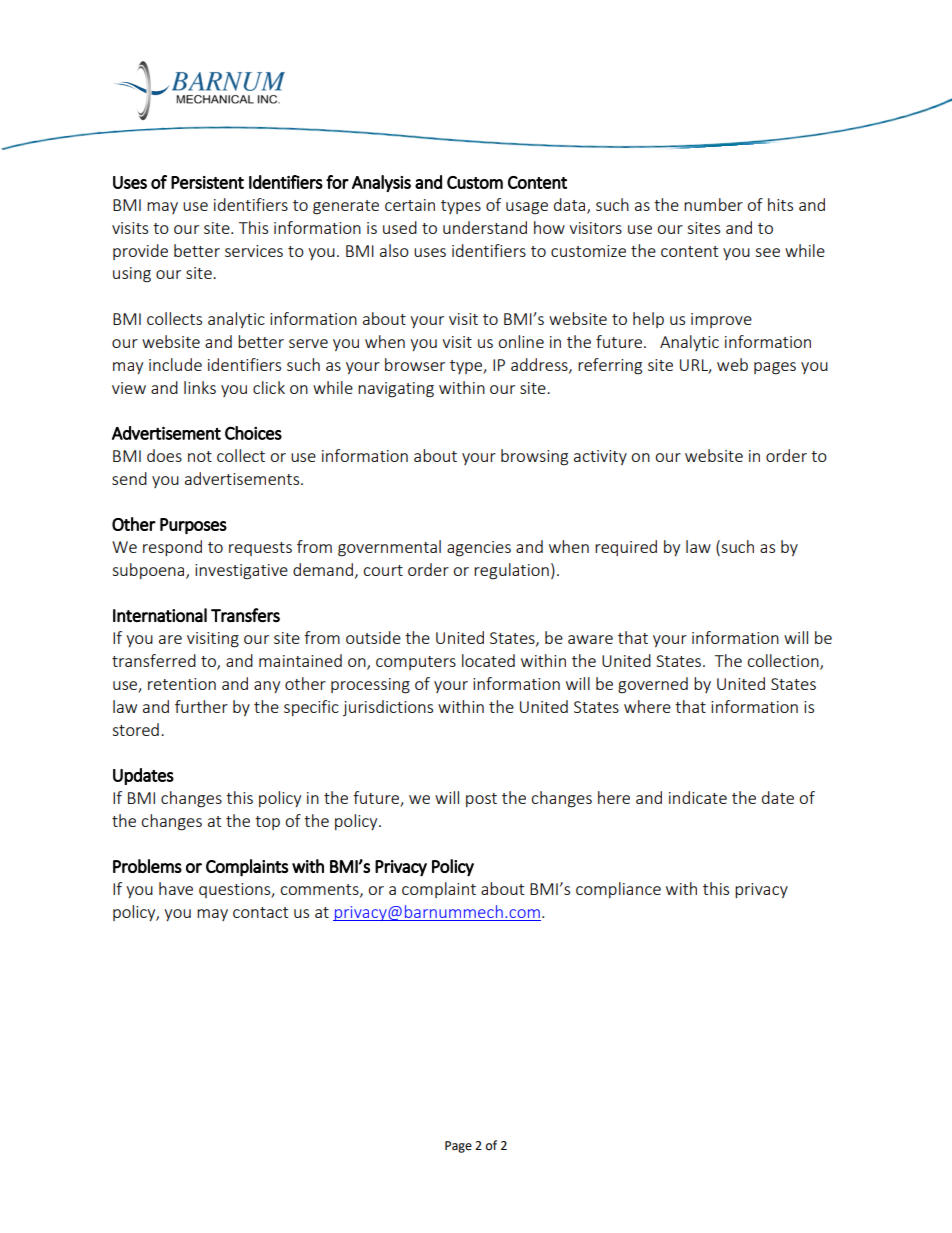  What do you see at coordinates (618, 890) in the screenshot?
I see `compliance` at bounding box center [618, 890].
